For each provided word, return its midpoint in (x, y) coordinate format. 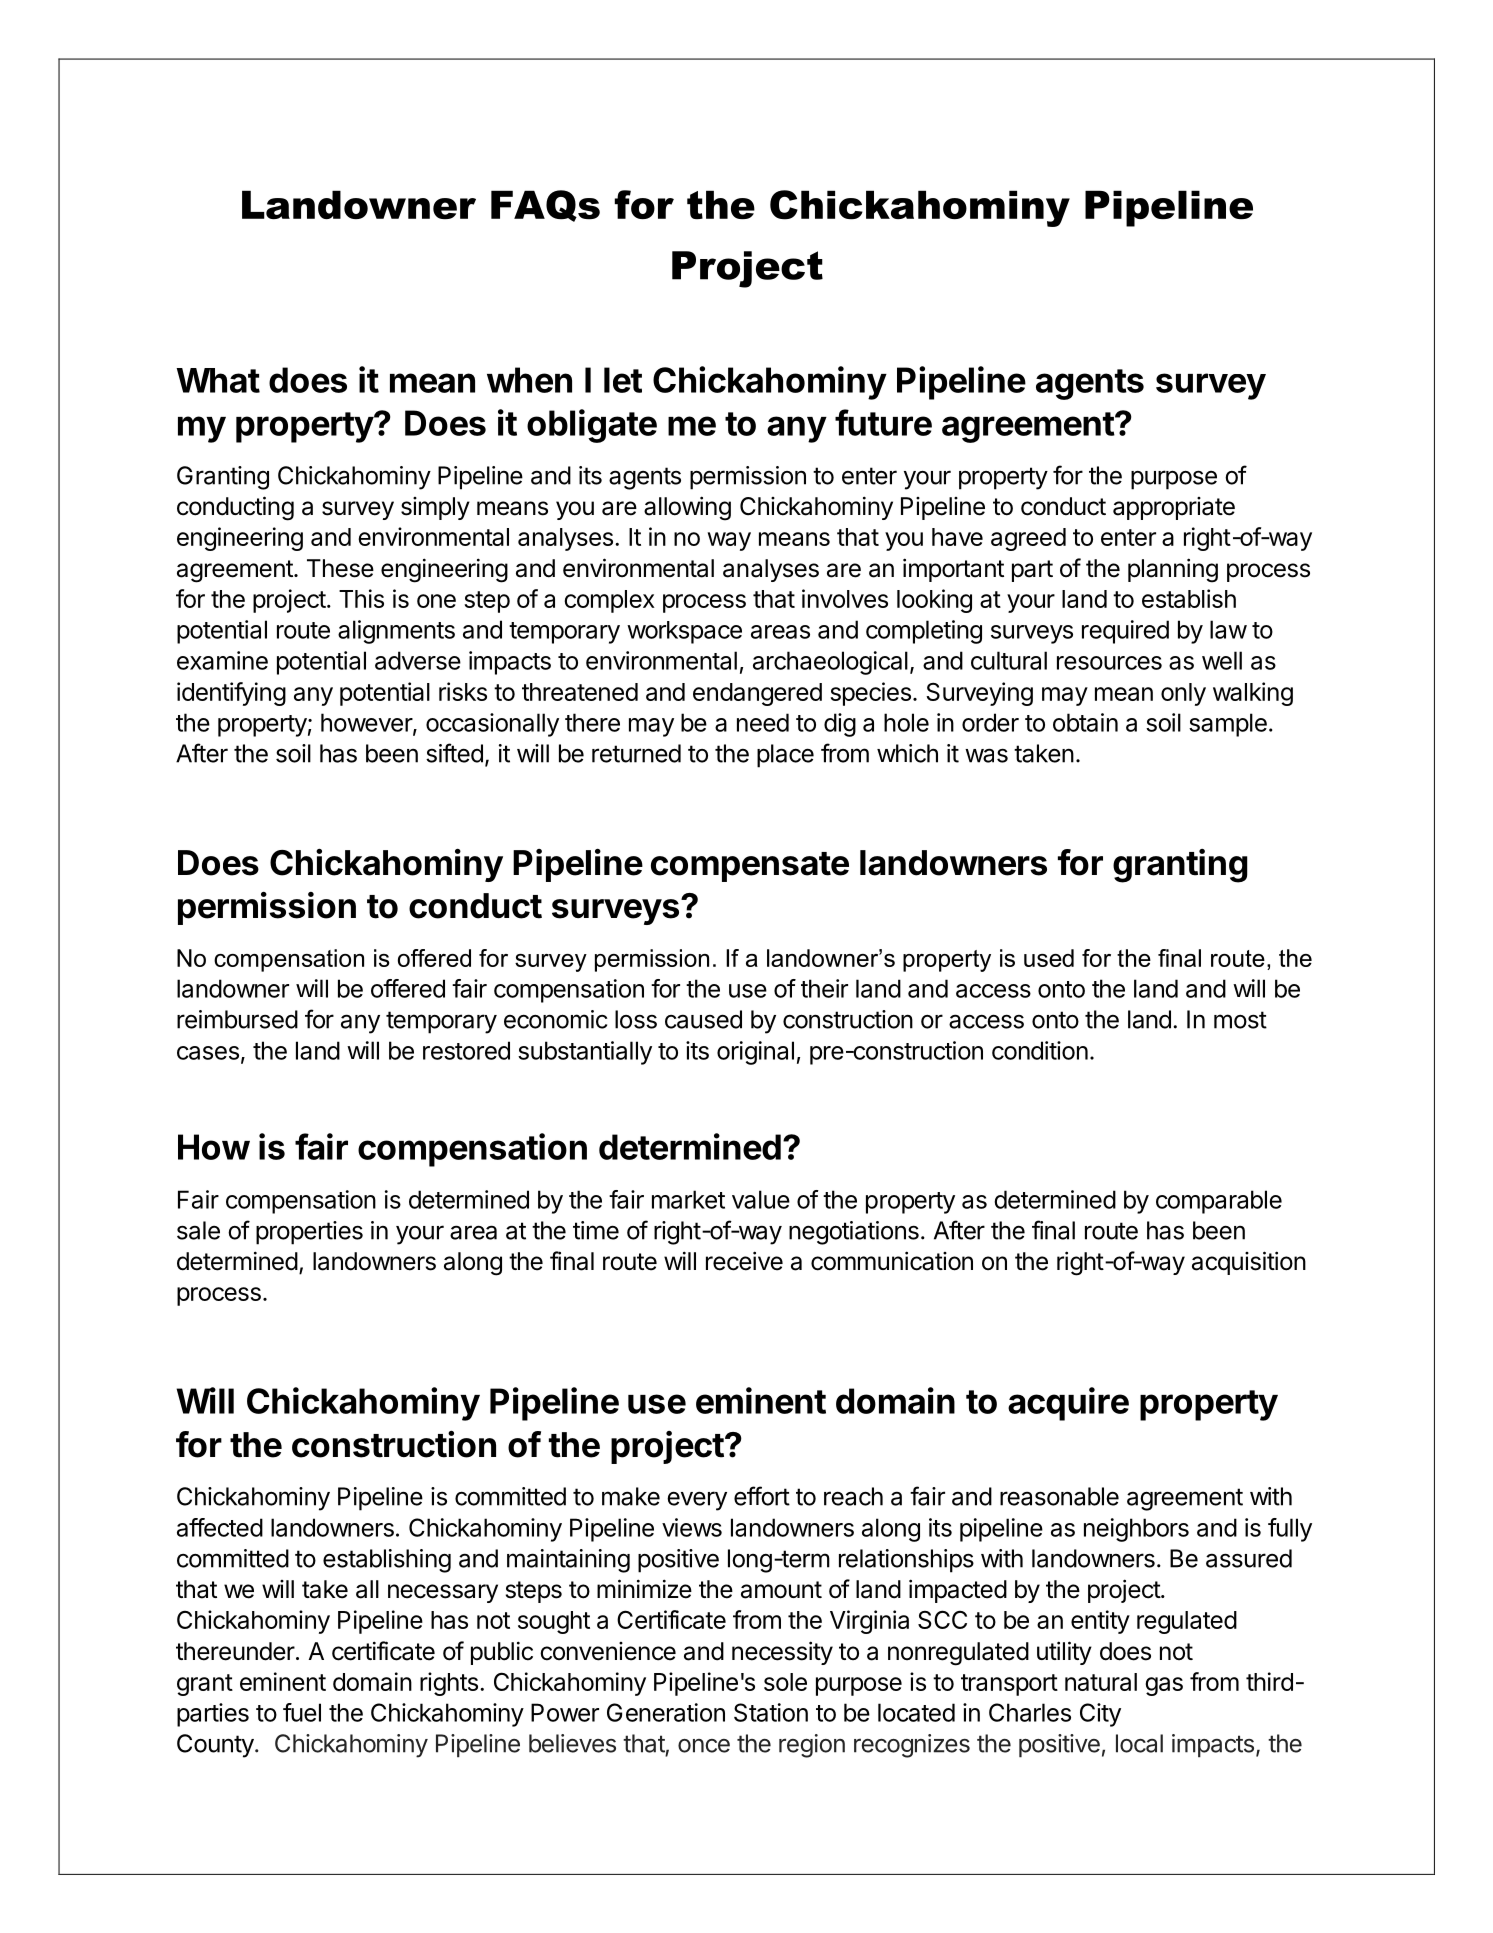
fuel (302, 1712)
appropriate (1174, 508)
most (1240, 1020)
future (883, 422)
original (755, 1053)
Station (771, 1712)
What (218, 380)
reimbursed (237, 1019)
